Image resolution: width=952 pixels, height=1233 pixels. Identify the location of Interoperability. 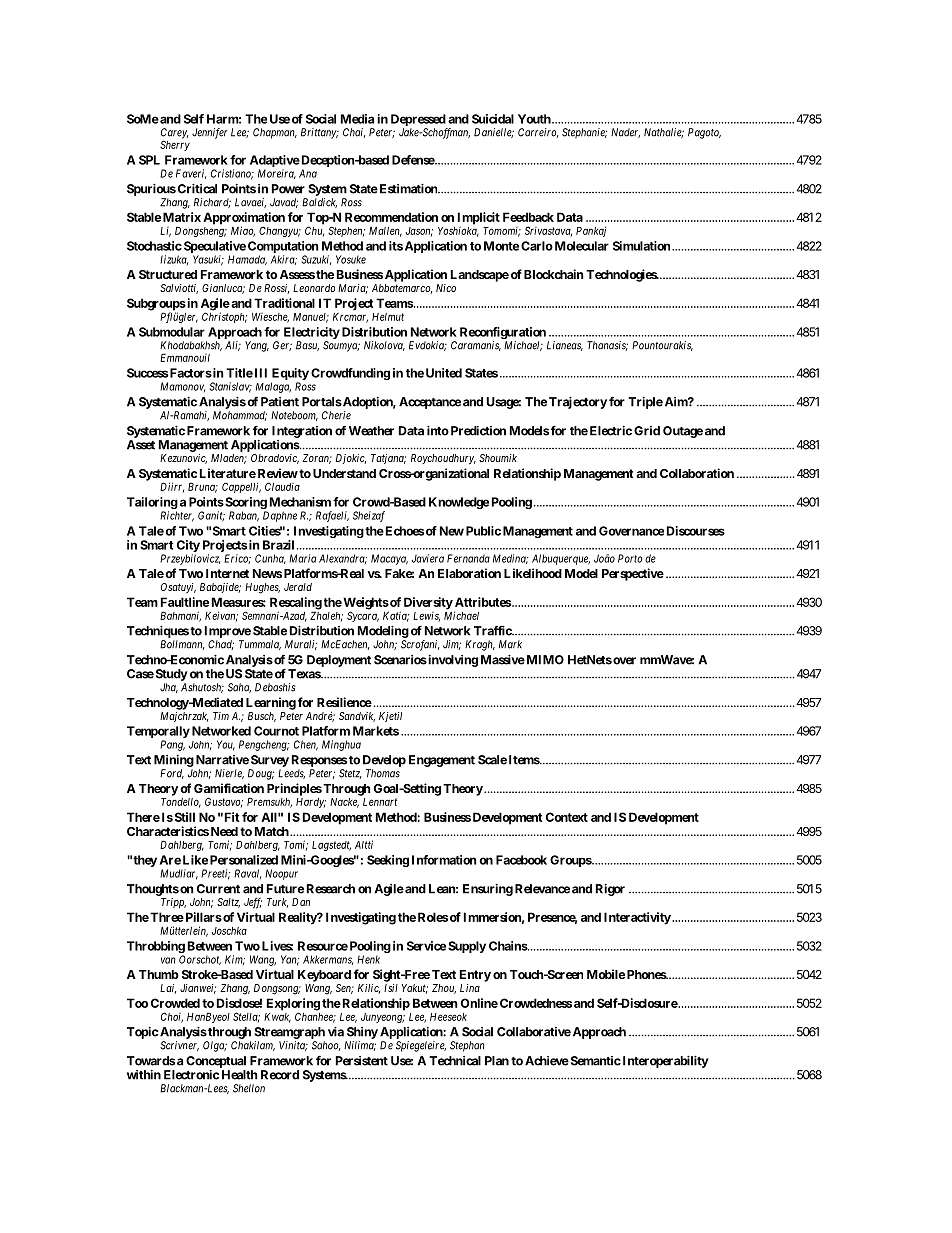
(664, 1062).
